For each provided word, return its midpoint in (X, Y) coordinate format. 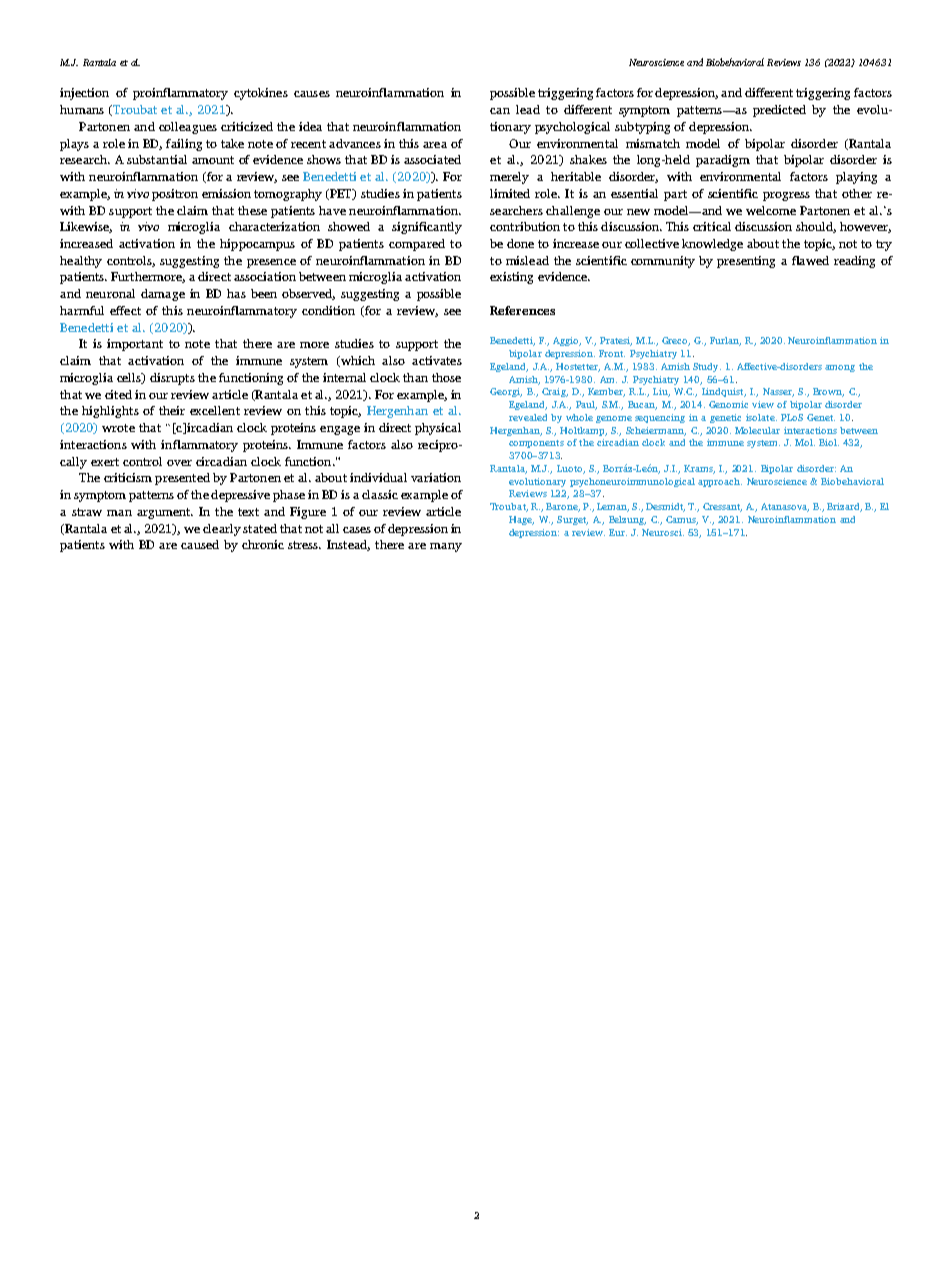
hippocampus (257, 245)
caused (200, 544)
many (446, 547)
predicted (779, 111)
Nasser (778, 392)
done (520, 243)
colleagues (188, 128)
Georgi (506, 392)
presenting (746, 262)
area (435, 145)
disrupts (172, 379)
